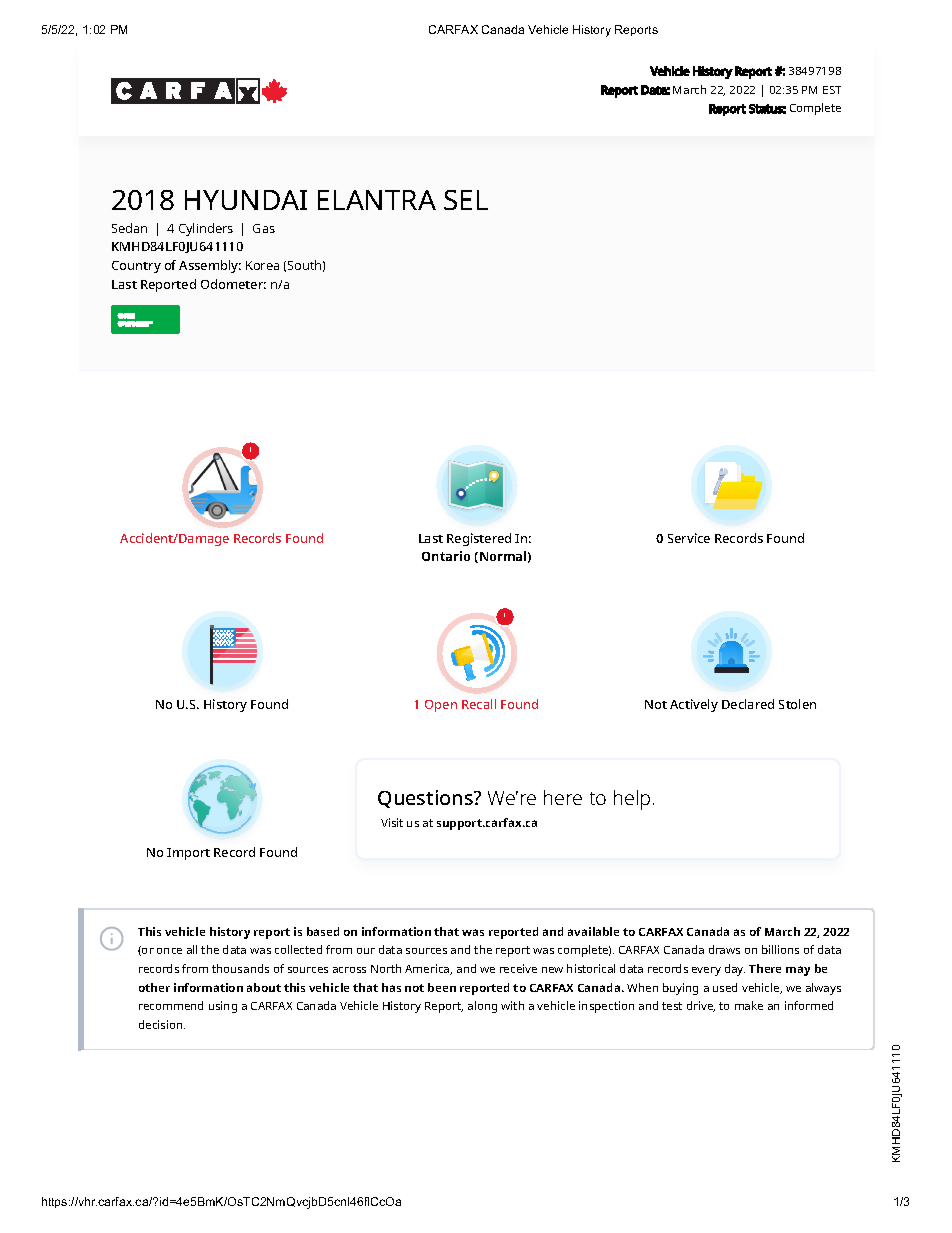 The height and width of the screenshot is (1233, 952). Describe the element at coordinates (223, 1007) in the screenshot. I see `using` at that location.
